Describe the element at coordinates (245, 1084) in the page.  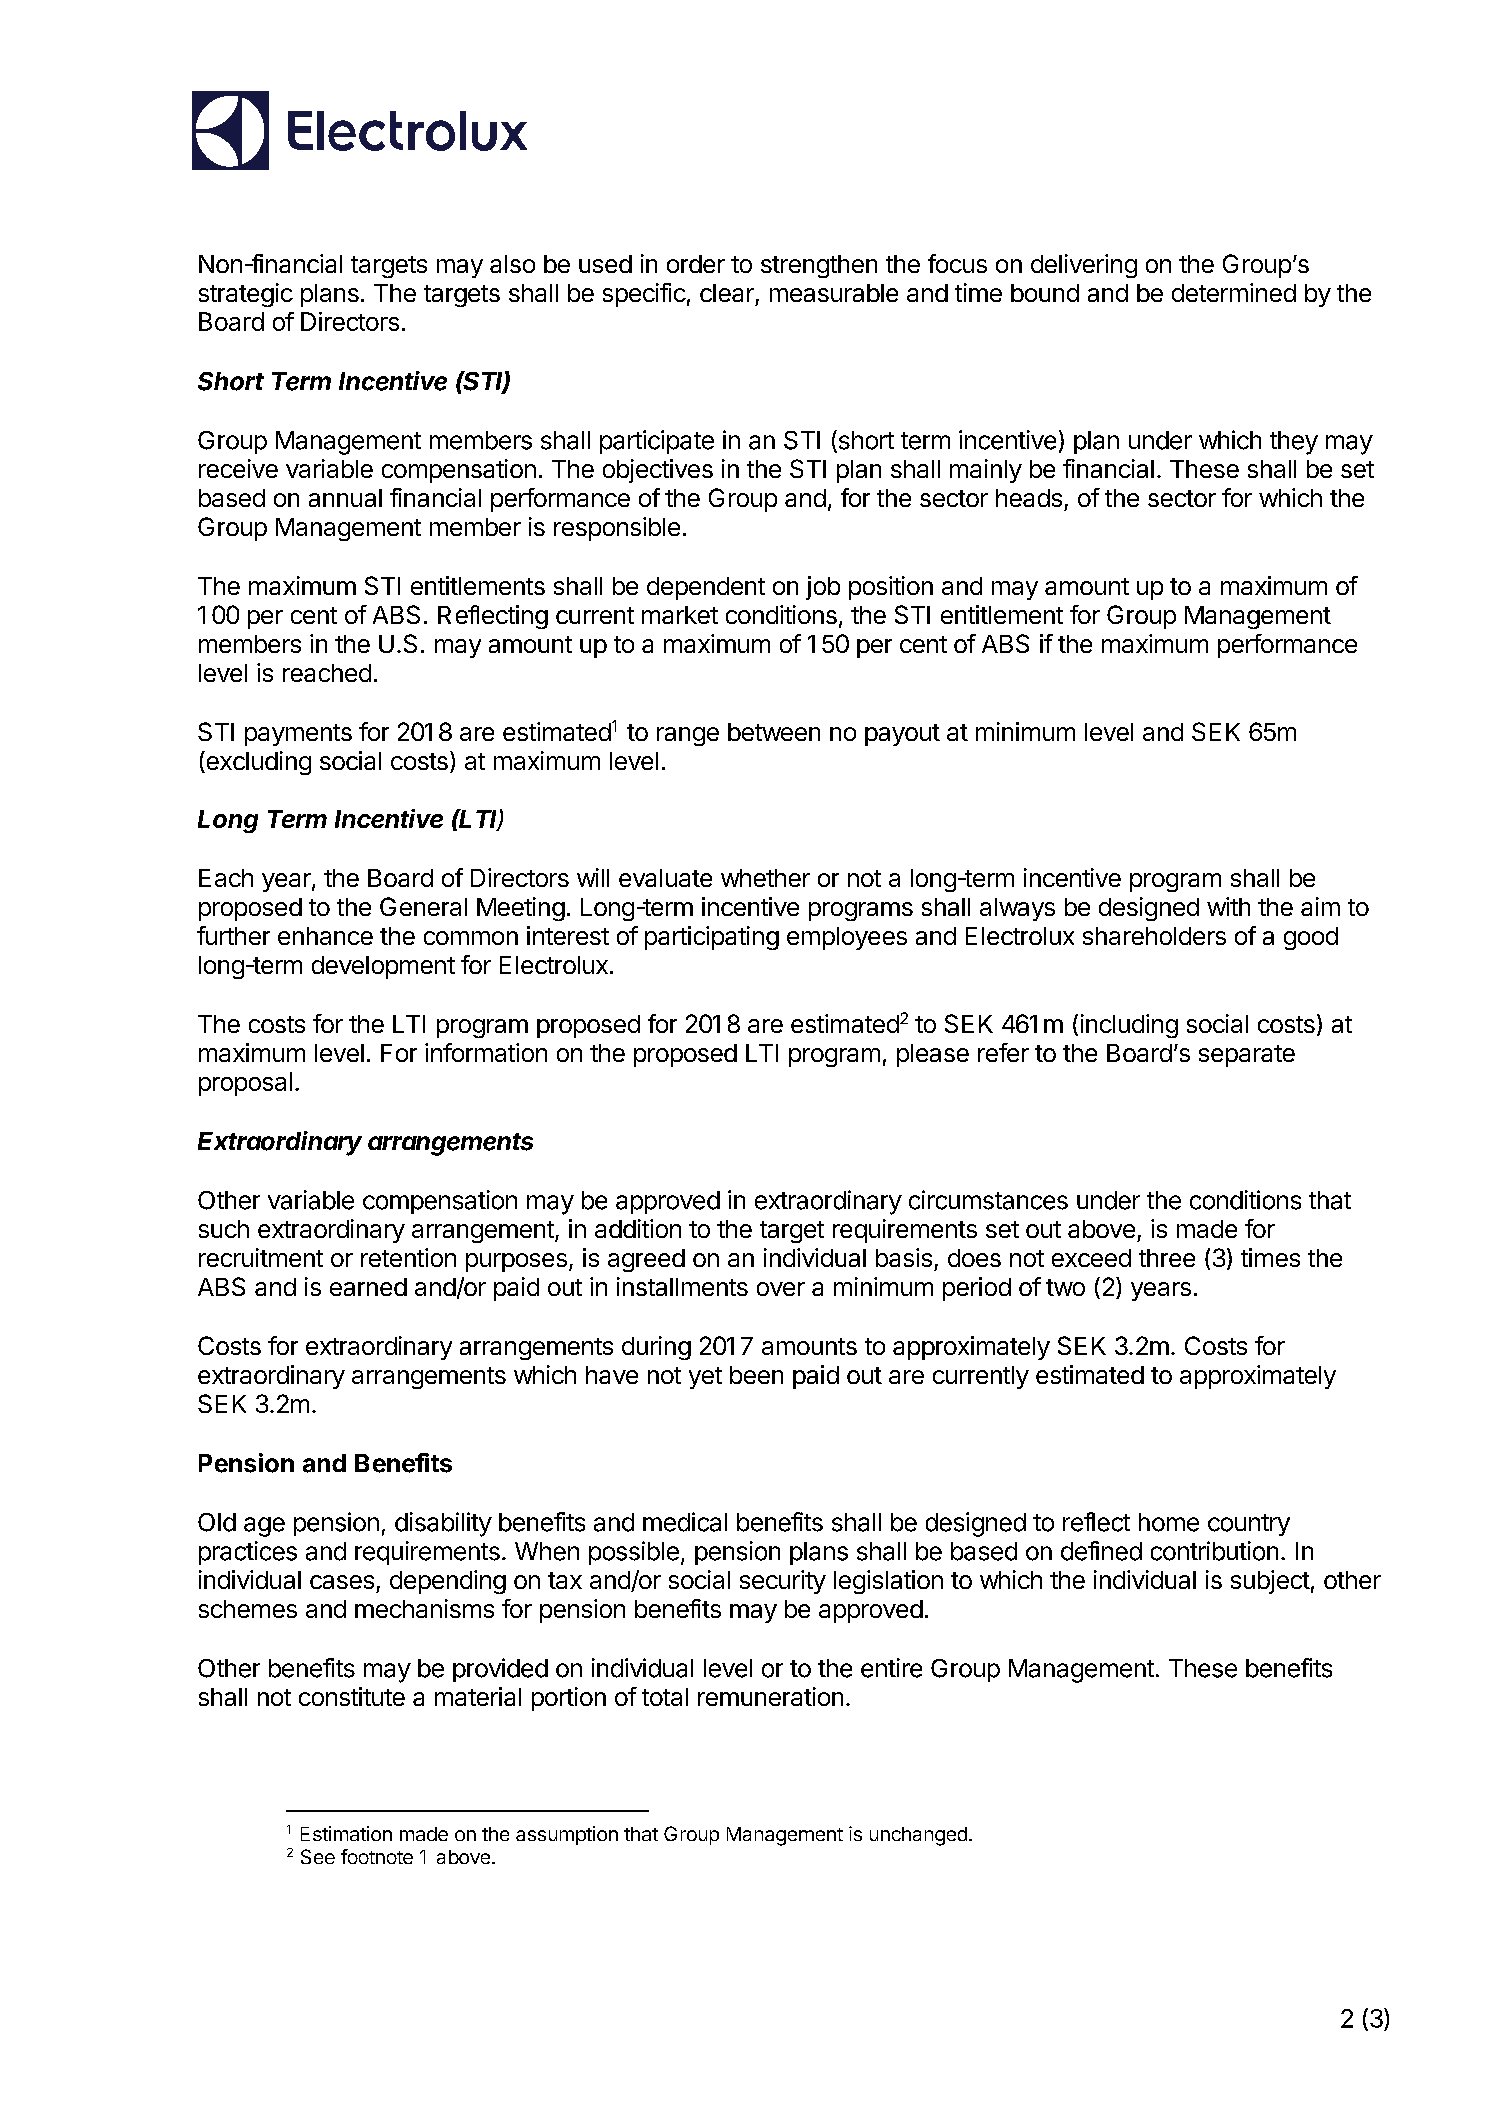
I see `proposal` at that location.
